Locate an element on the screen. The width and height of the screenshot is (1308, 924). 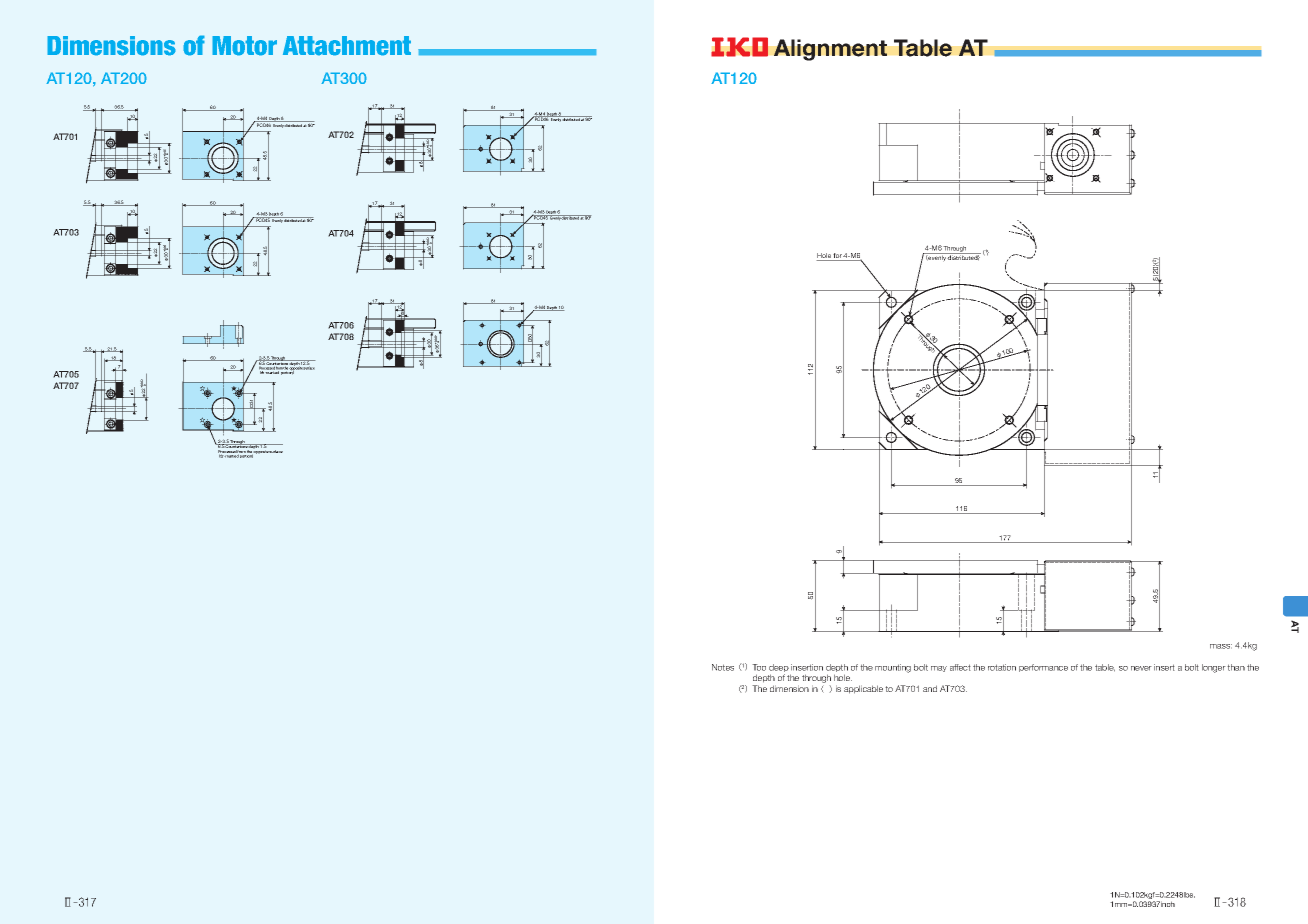
applicable is located at coordinates (863, 689).
